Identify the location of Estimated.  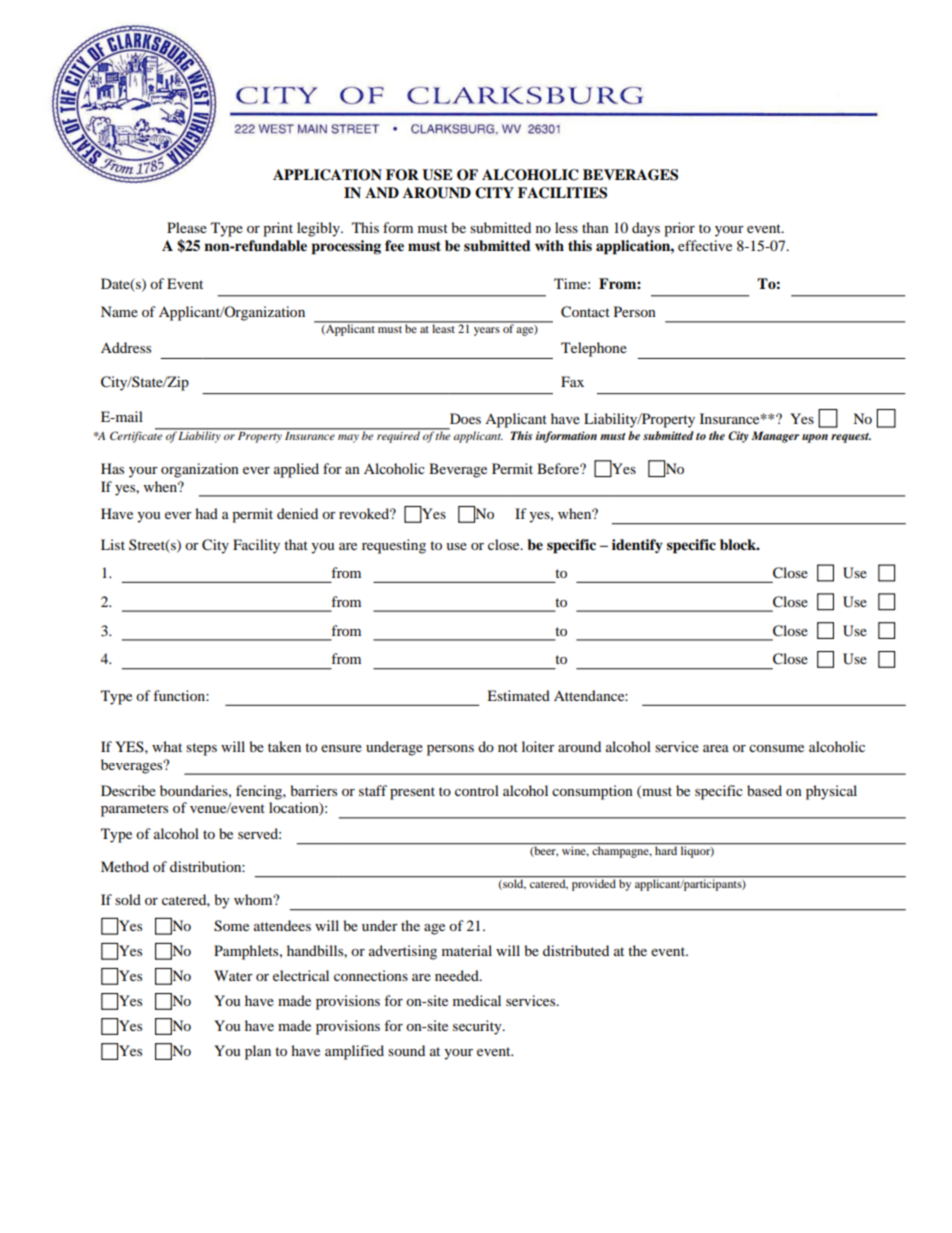
(518, 695).
